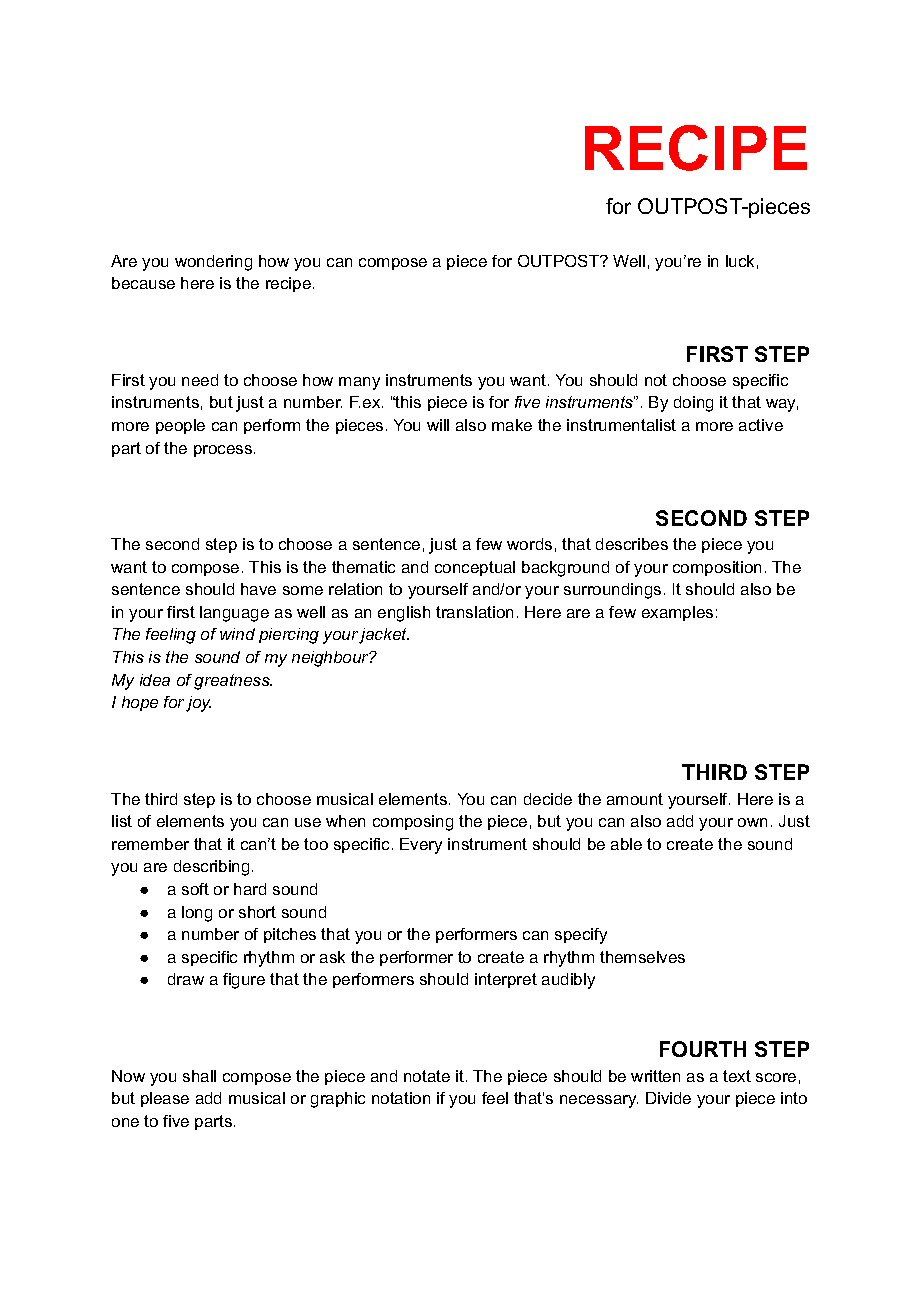 Image resolution: width=924 pixels, height=1307 pixels. What do you see at coordinates (384, 636) in the screenshot?
I see `jacket` at bounding box center [384, 636].
